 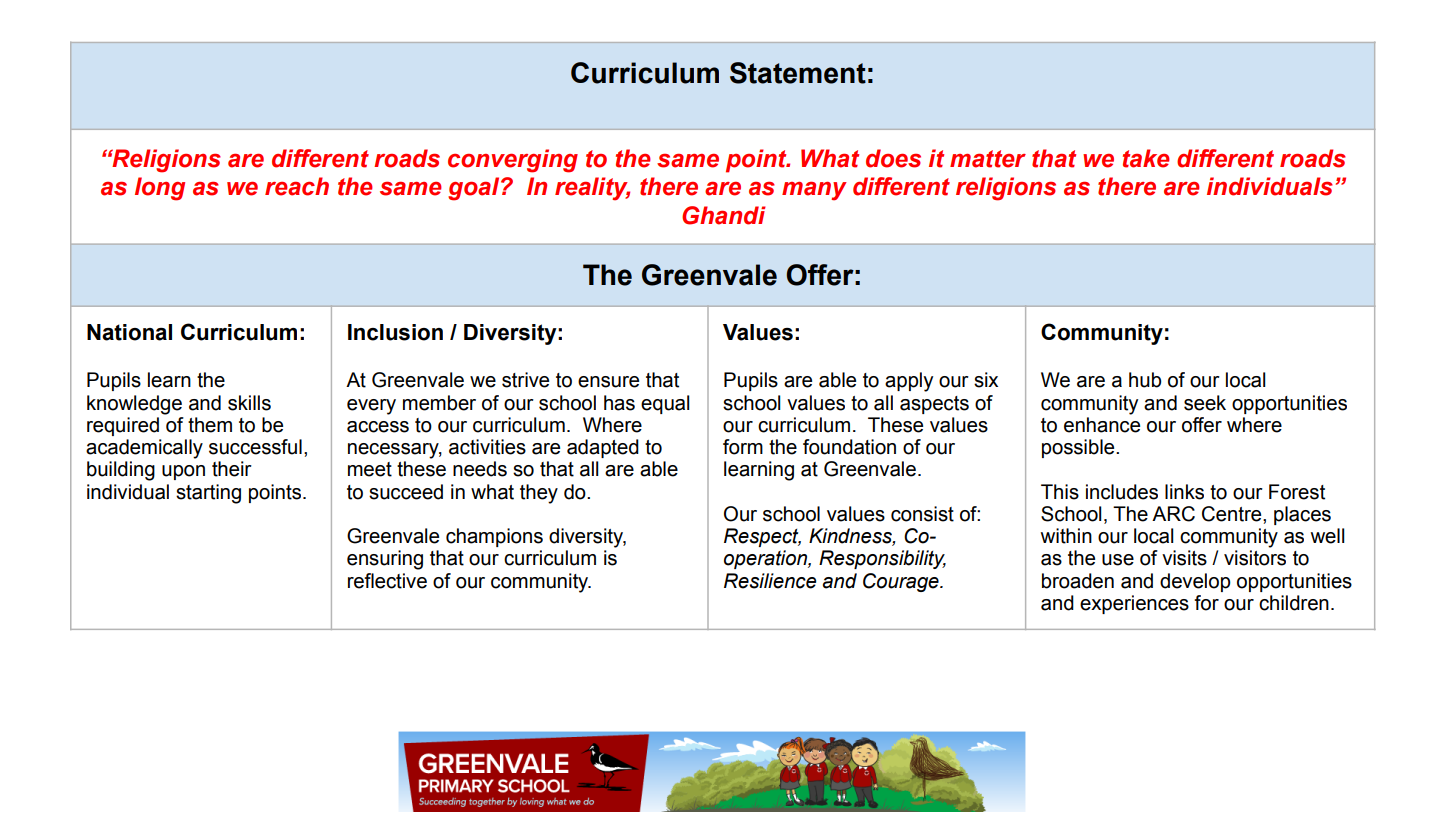 I want to click on Inclusion, so click(x=395, y=332).
